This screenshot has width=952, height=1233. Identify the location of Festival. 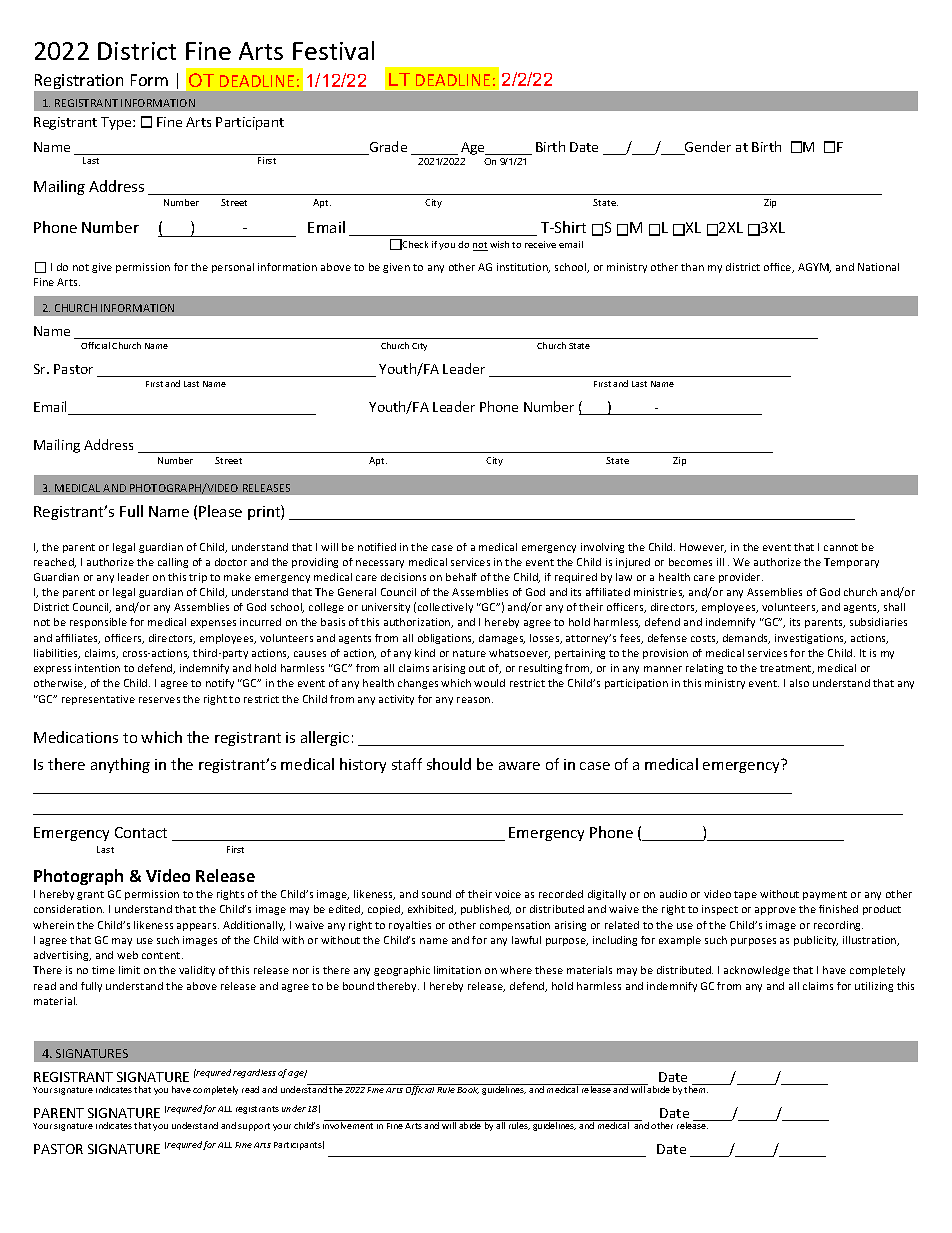
(333, 50).
